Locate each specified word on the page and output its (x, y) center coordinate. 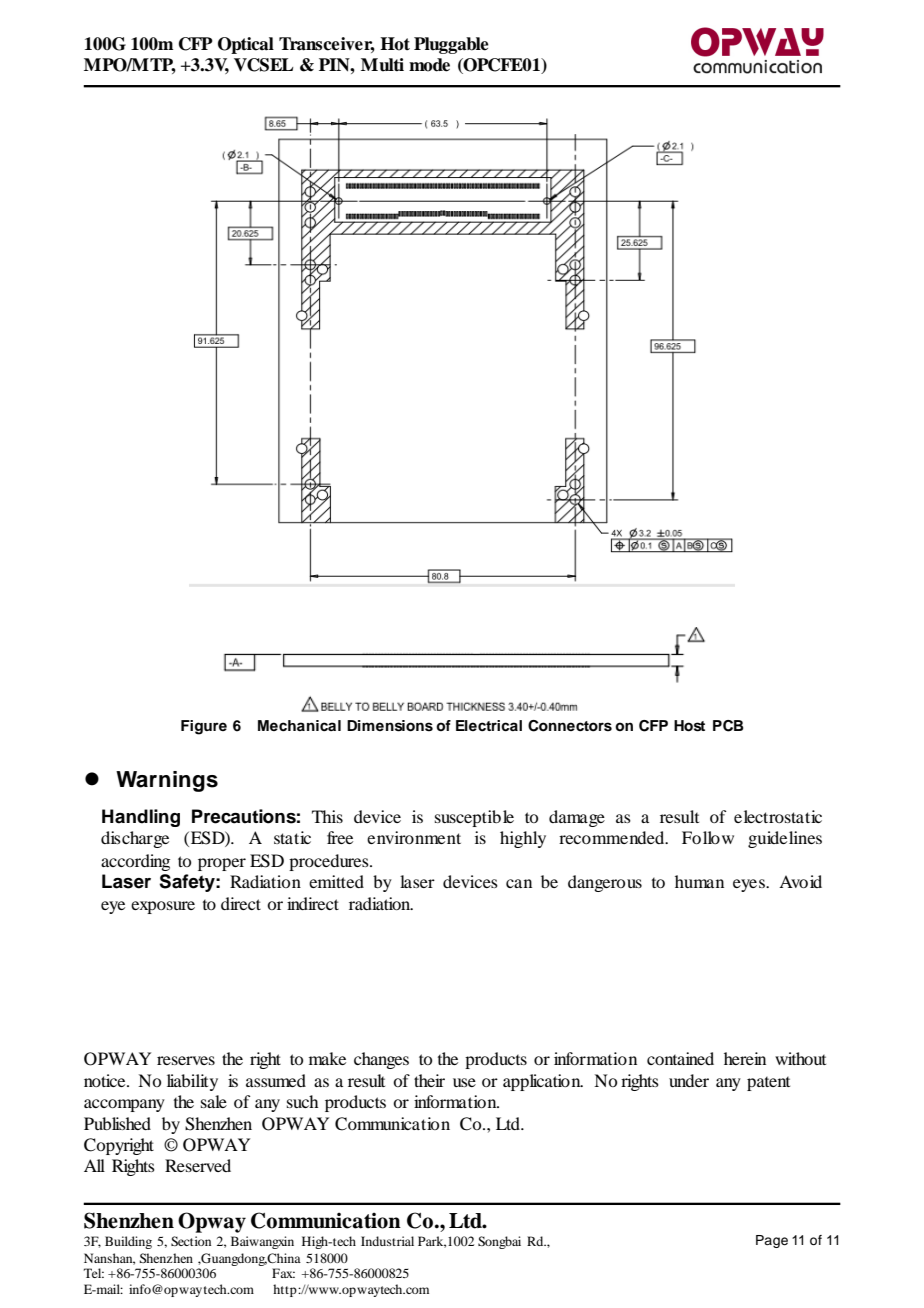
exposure (163, 907)
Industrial (387, 1241)
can (519, 883)
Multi (382, 65)
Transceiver (327, 45)
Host (689, 726)
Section (191, 1241)
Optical (246, 45)
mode (429, 65)
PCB (728, 726)
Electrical (489, 725)
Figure (204, 727)
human (699, 881)
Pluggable (451, 45)
